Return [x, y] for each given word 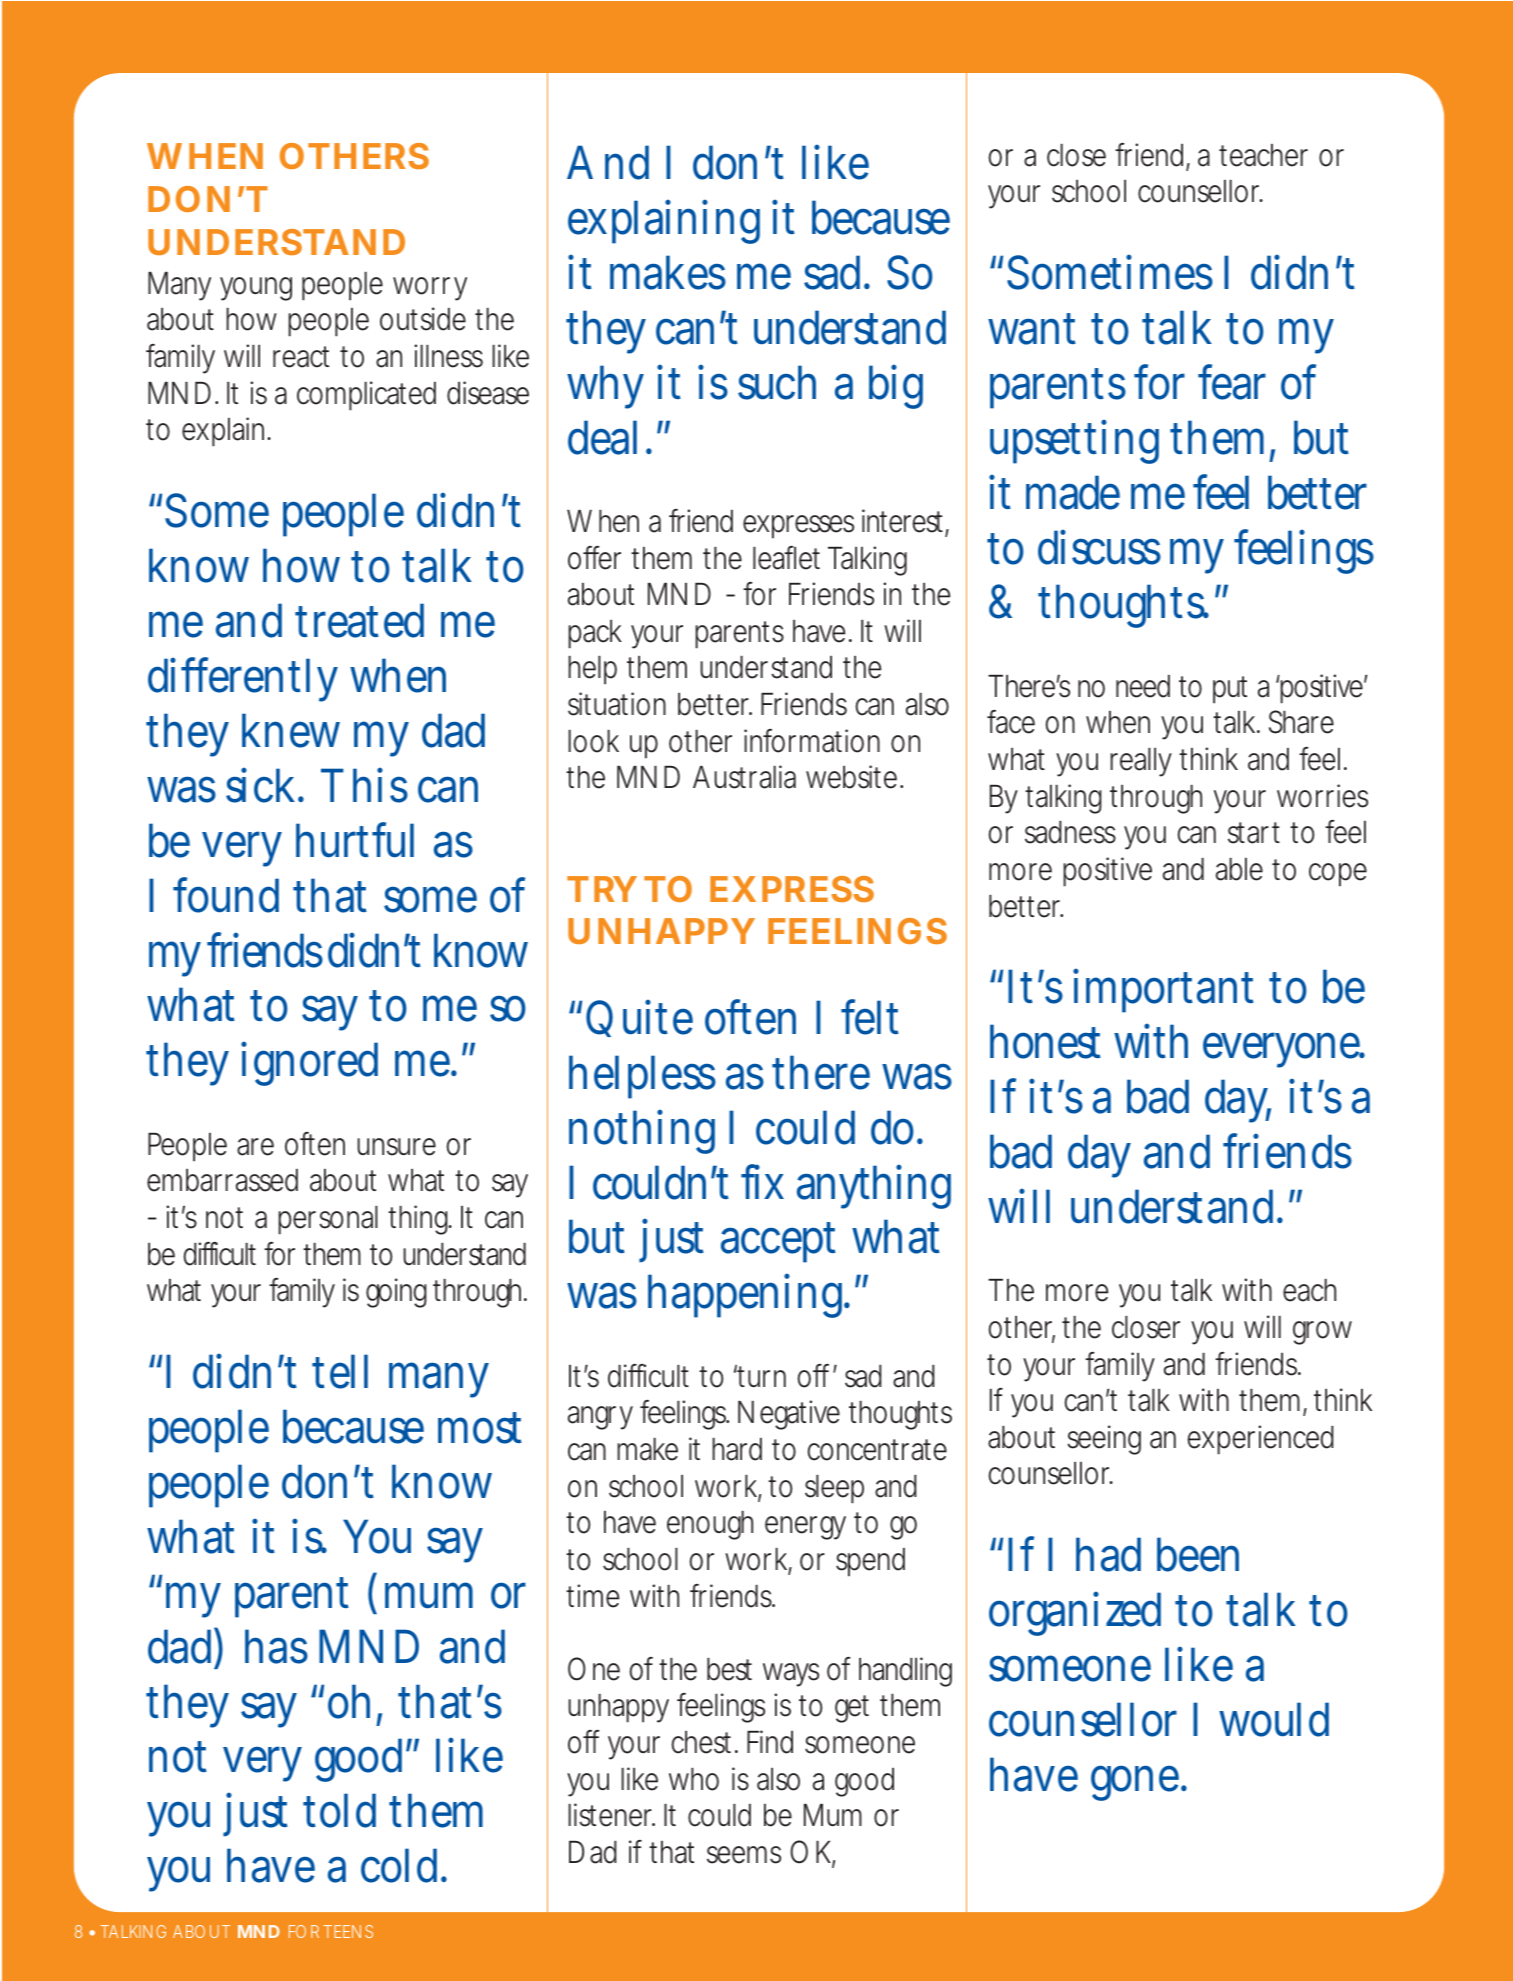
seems [744, 1855]
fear [1232, 382]
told [339, 1810]
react [301, 357]
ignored [309, 1063]
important [1163, 991]
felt [870, 1017]
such [777, 382]
